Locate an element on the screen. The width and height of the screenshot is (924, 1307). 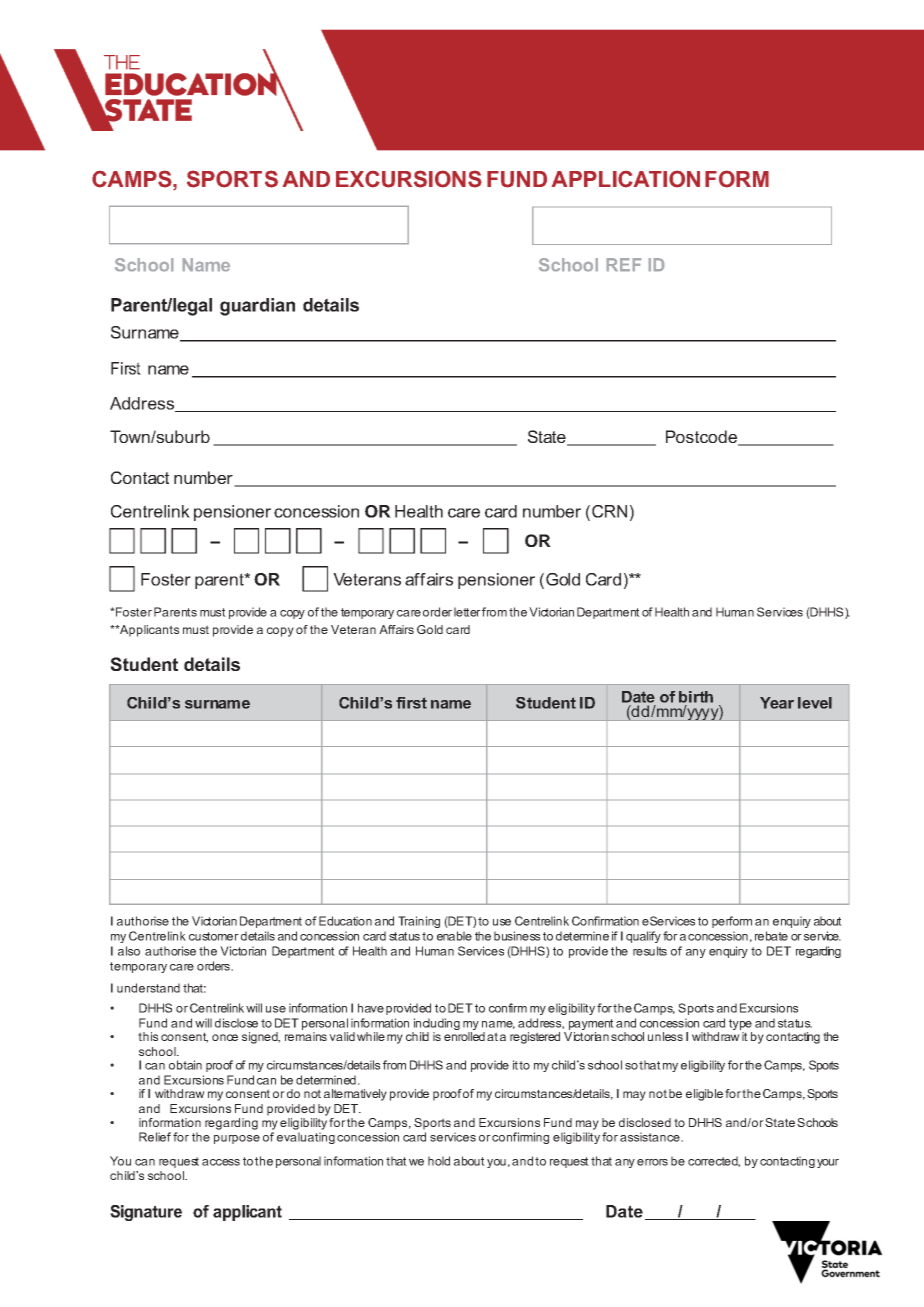
perform is located at coordinates (732, 922).
